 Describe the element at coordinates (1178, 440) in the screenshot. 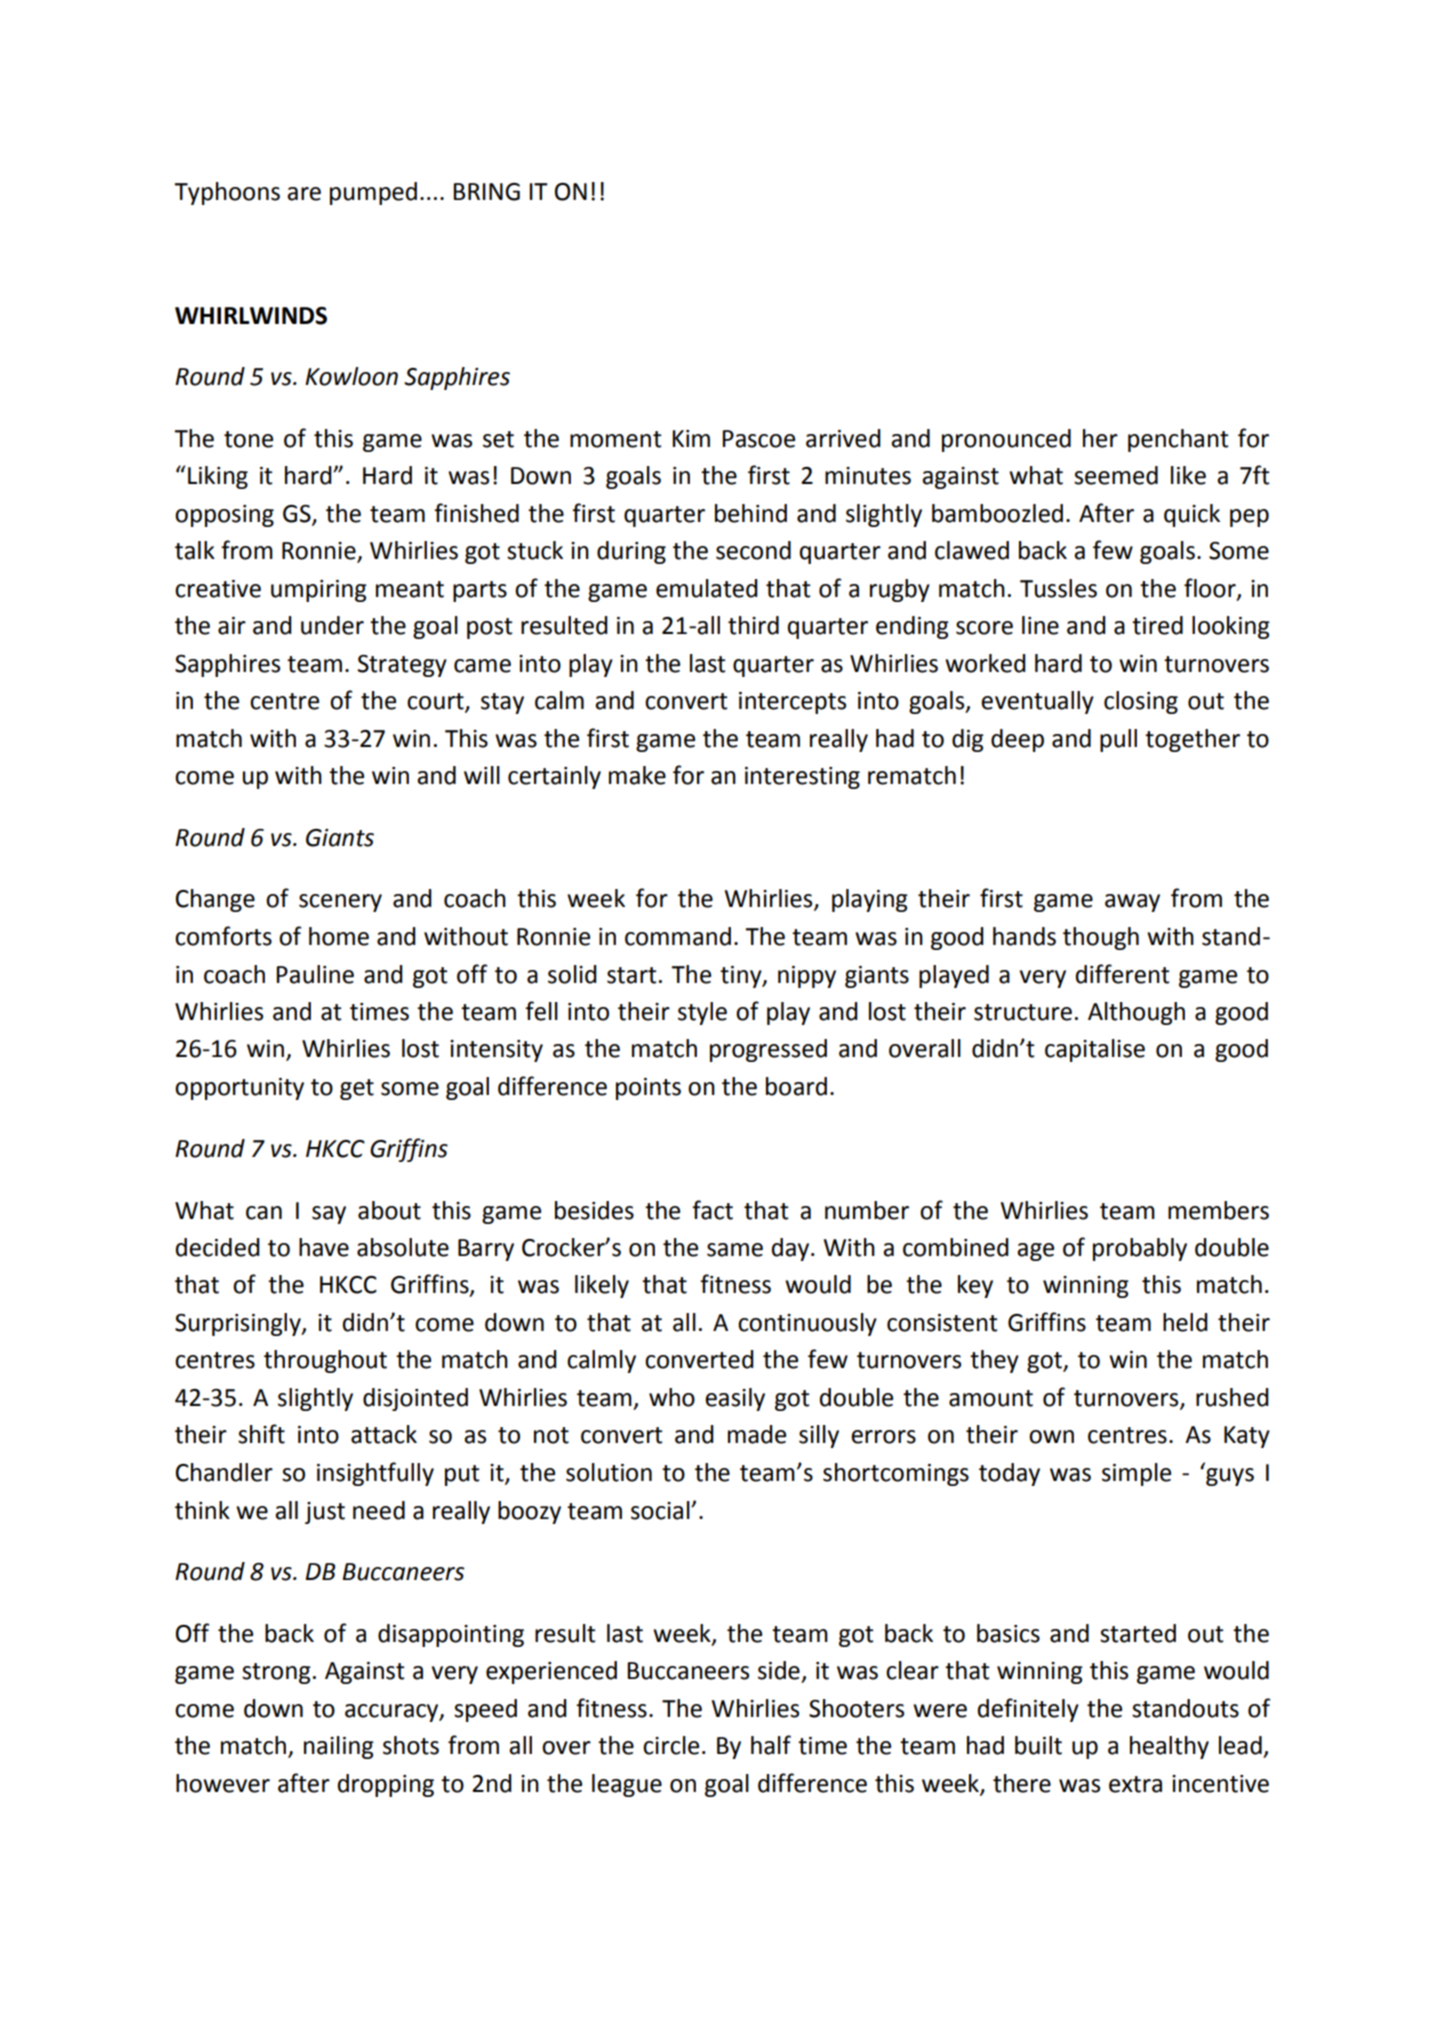

I see `penchant` at that location.
